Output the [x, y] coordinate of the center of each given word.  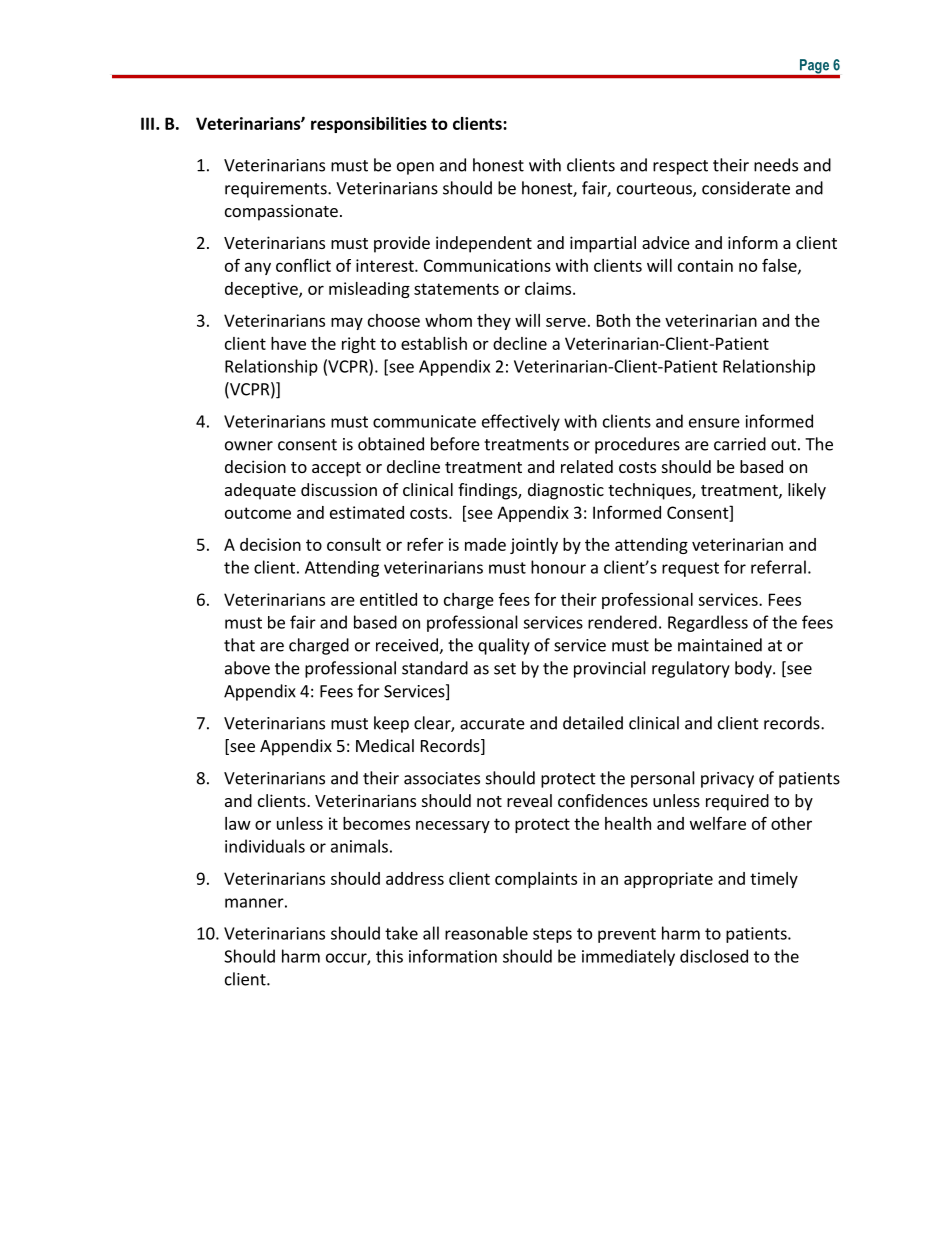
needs [776, 165]
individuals [265, 846]
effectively [521, 422]
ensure [714, 423]
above [247, 668]
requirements [277, 190]
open [415, 168]
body [754, 669]
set [505, 669]
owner [249, 446]
